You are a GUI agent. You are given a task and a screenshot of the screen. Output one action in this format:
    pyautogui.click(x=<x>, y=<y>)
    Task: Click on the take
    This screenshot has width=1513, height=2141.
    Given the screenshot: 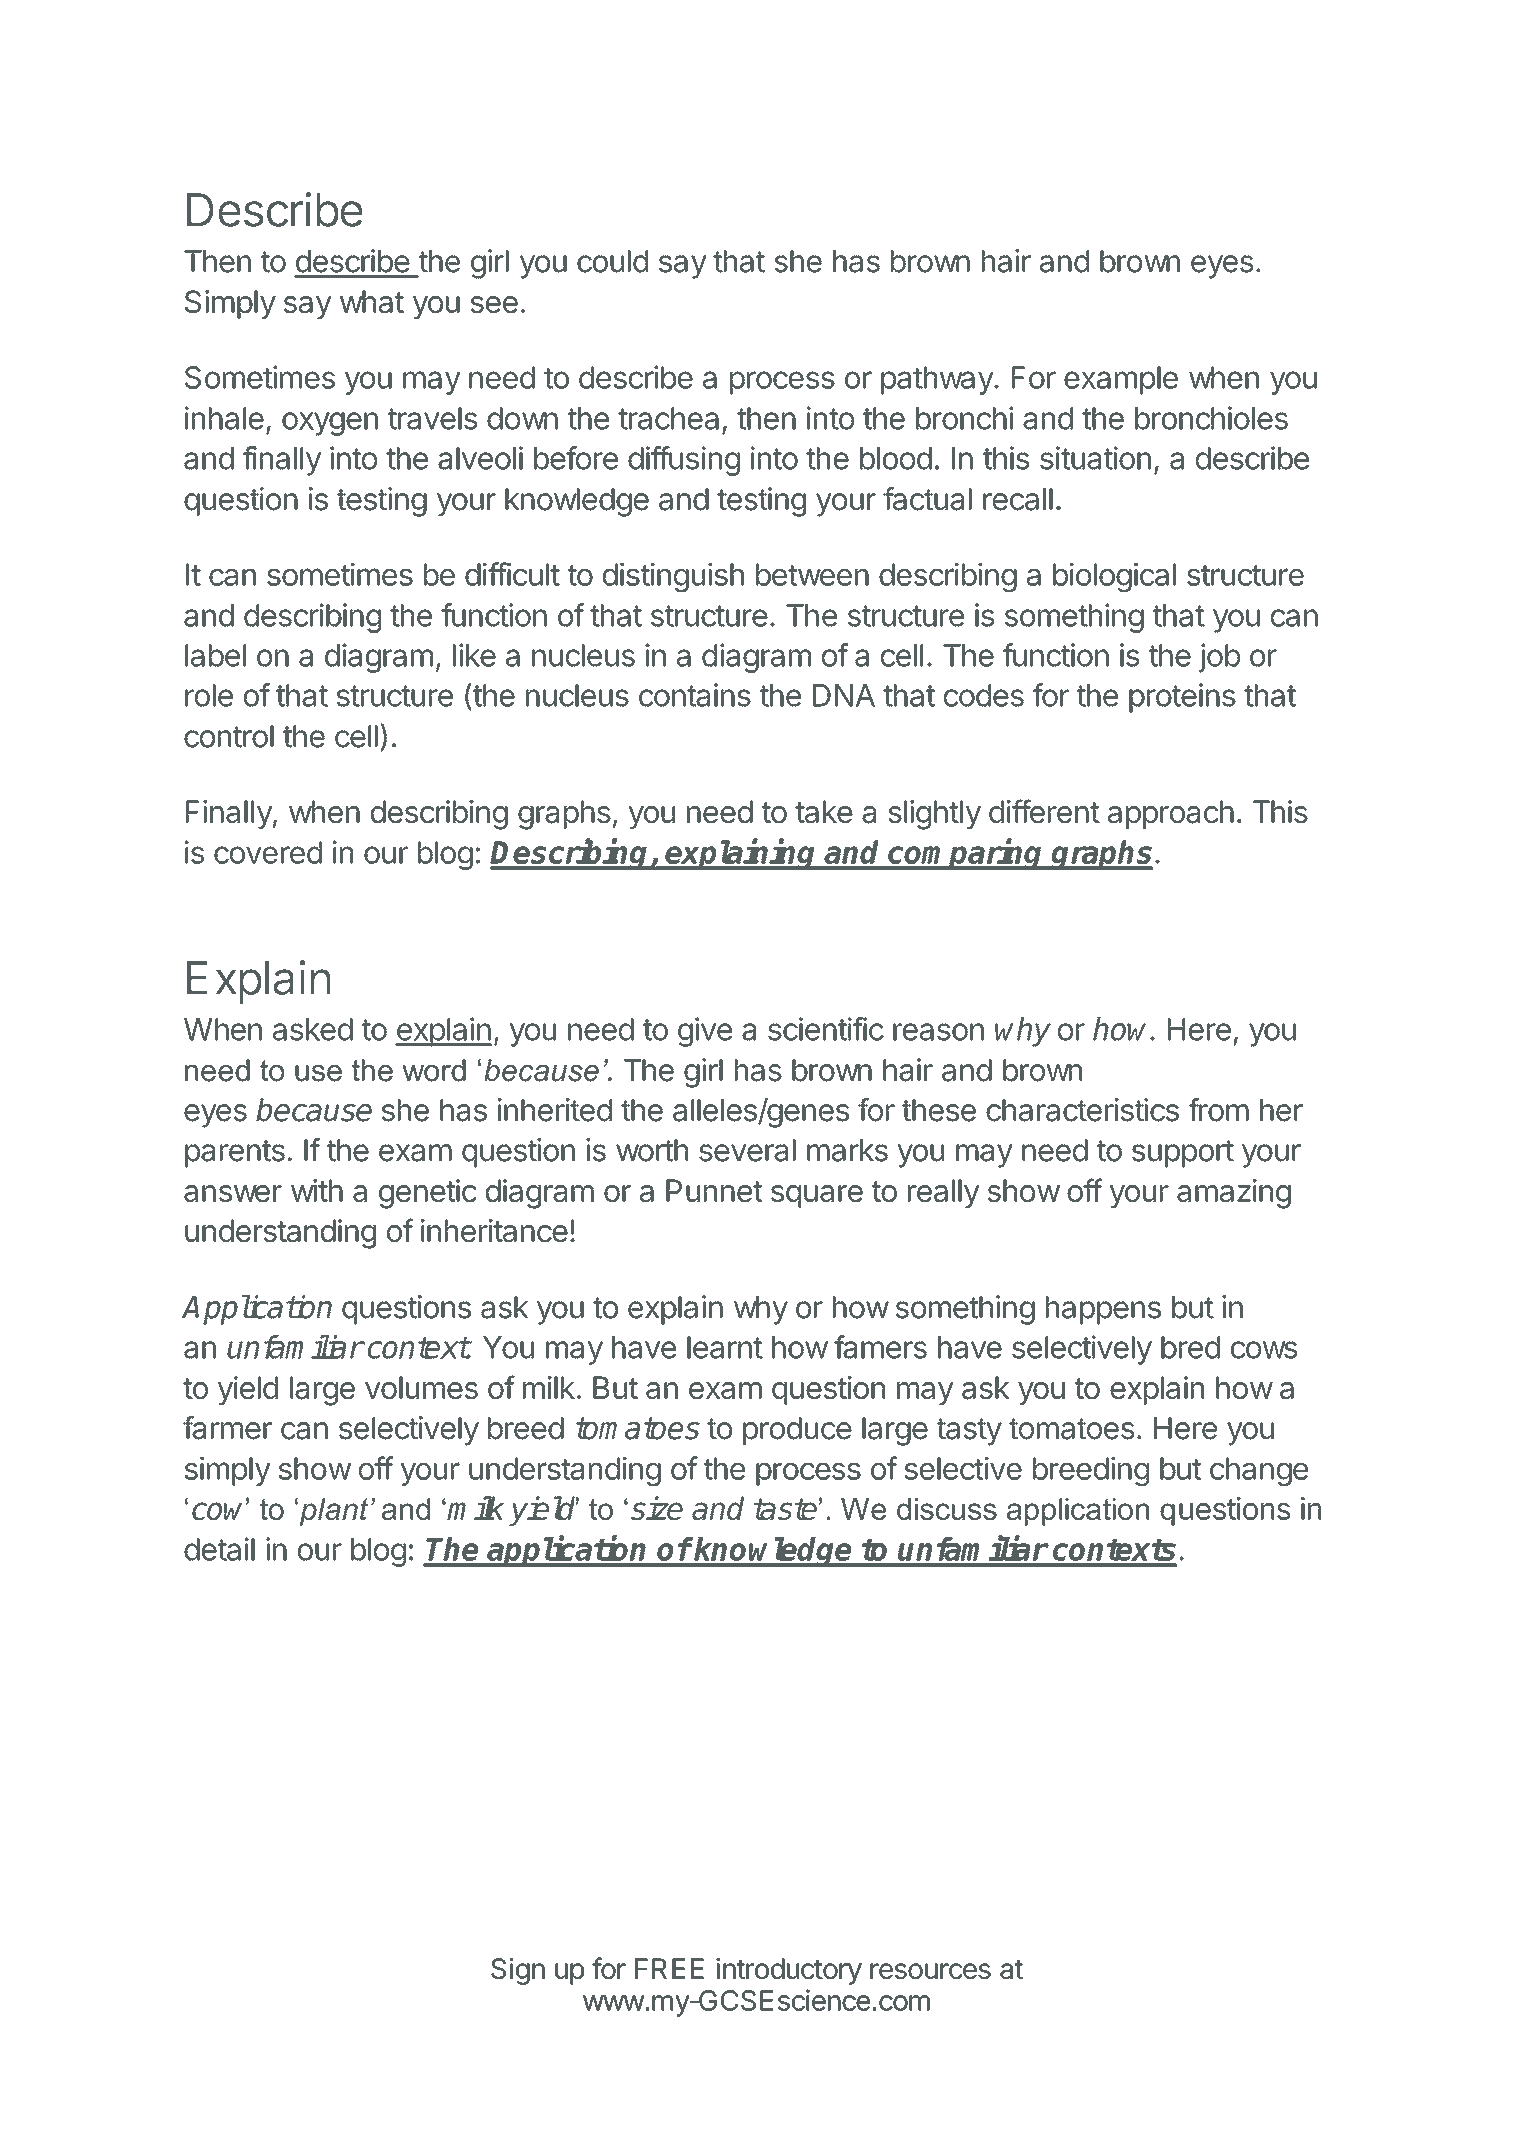 What is the action you would take?
    pyautogui.click(x=824, y=812)
